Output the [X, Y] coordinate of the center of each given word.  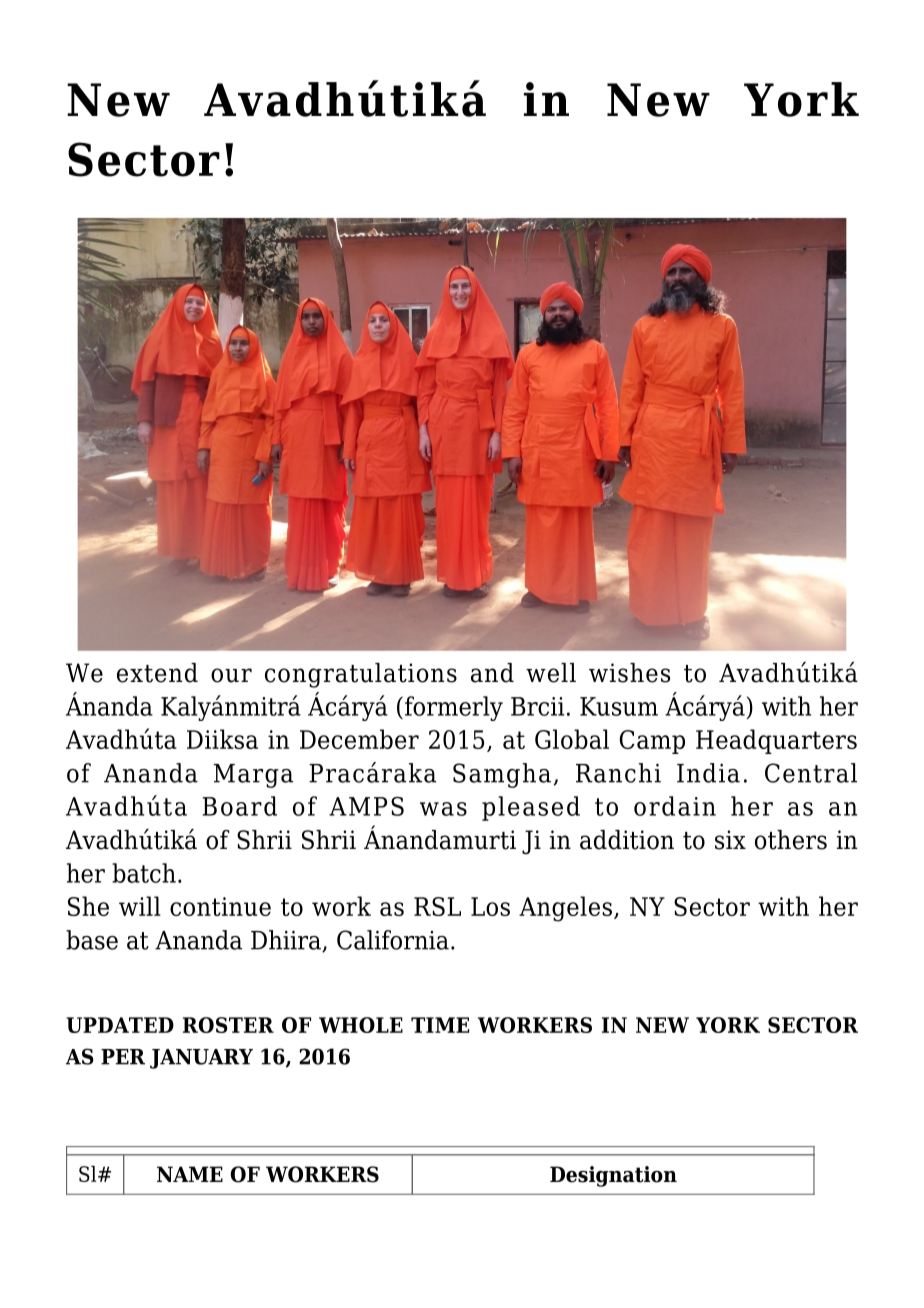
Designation [613, 1176]
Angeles [565, 909]
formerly [452, 708]
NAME [190, 1174]
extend [157, 673]
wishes [629, 673]
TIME [440, 1025]
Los [490, 906]
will [140, 906]
